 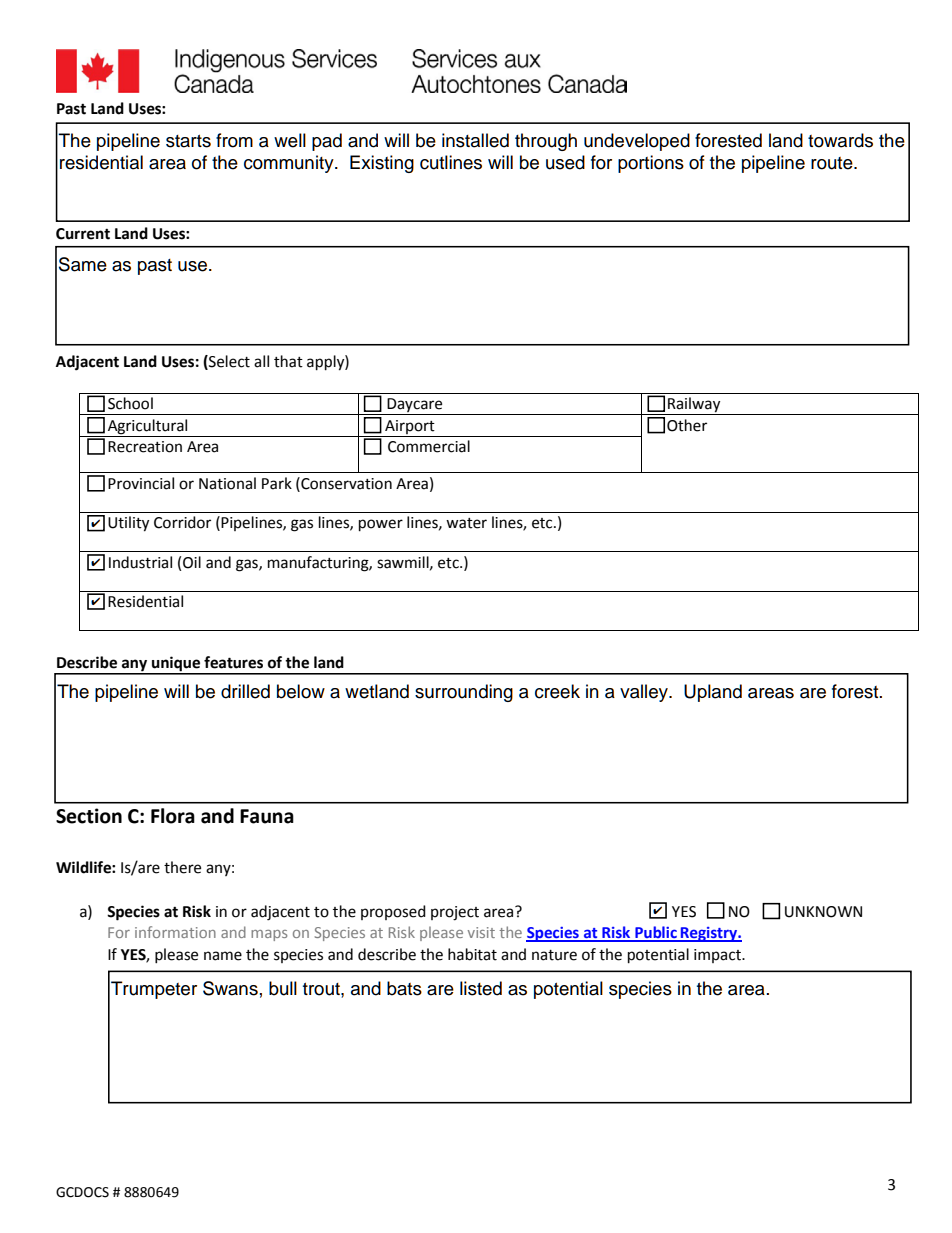 I want to click on Oil, so click(x=192, y=562).
